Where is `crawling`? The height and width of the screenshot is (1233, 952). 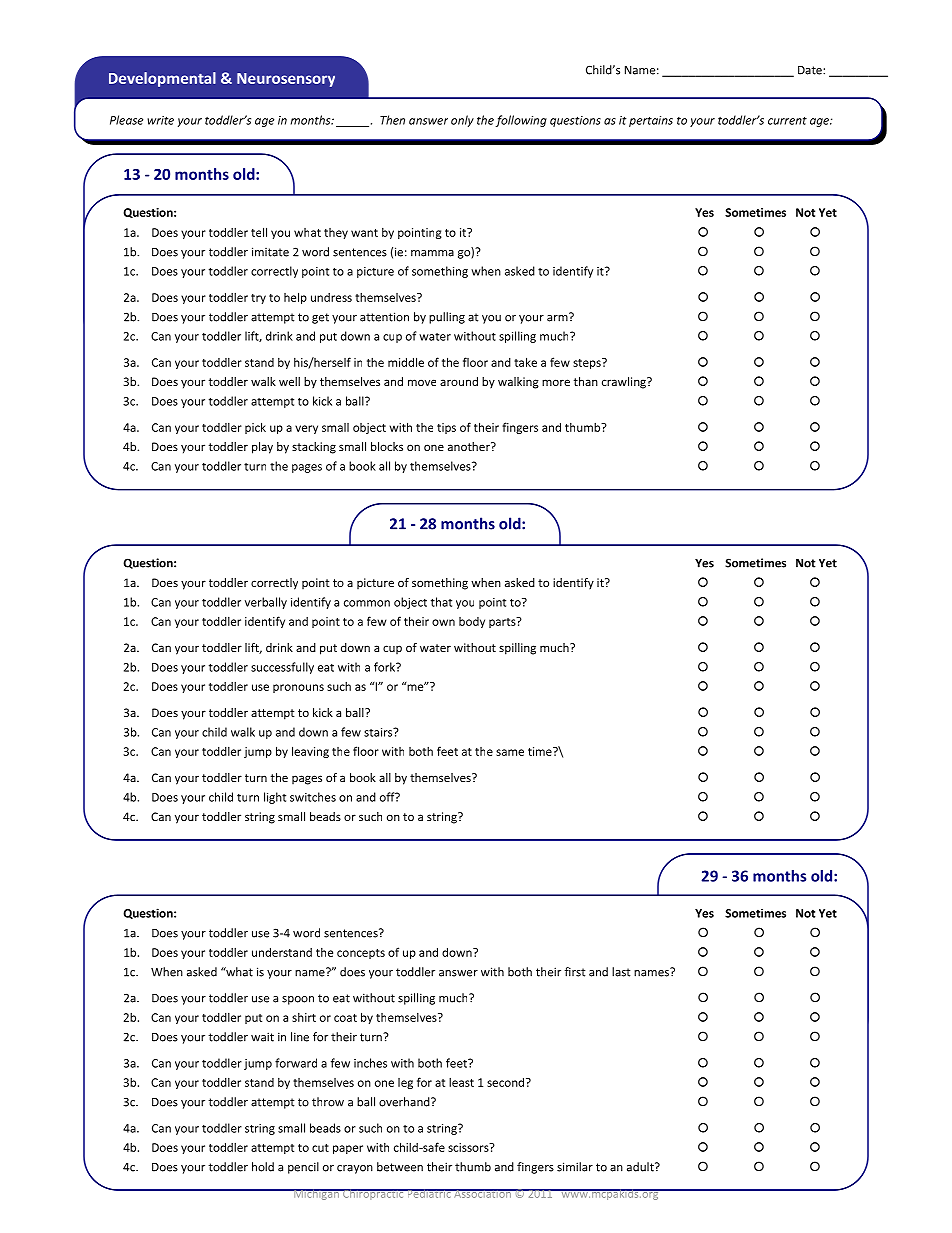
crawling is located at coordinates (625, 383).
